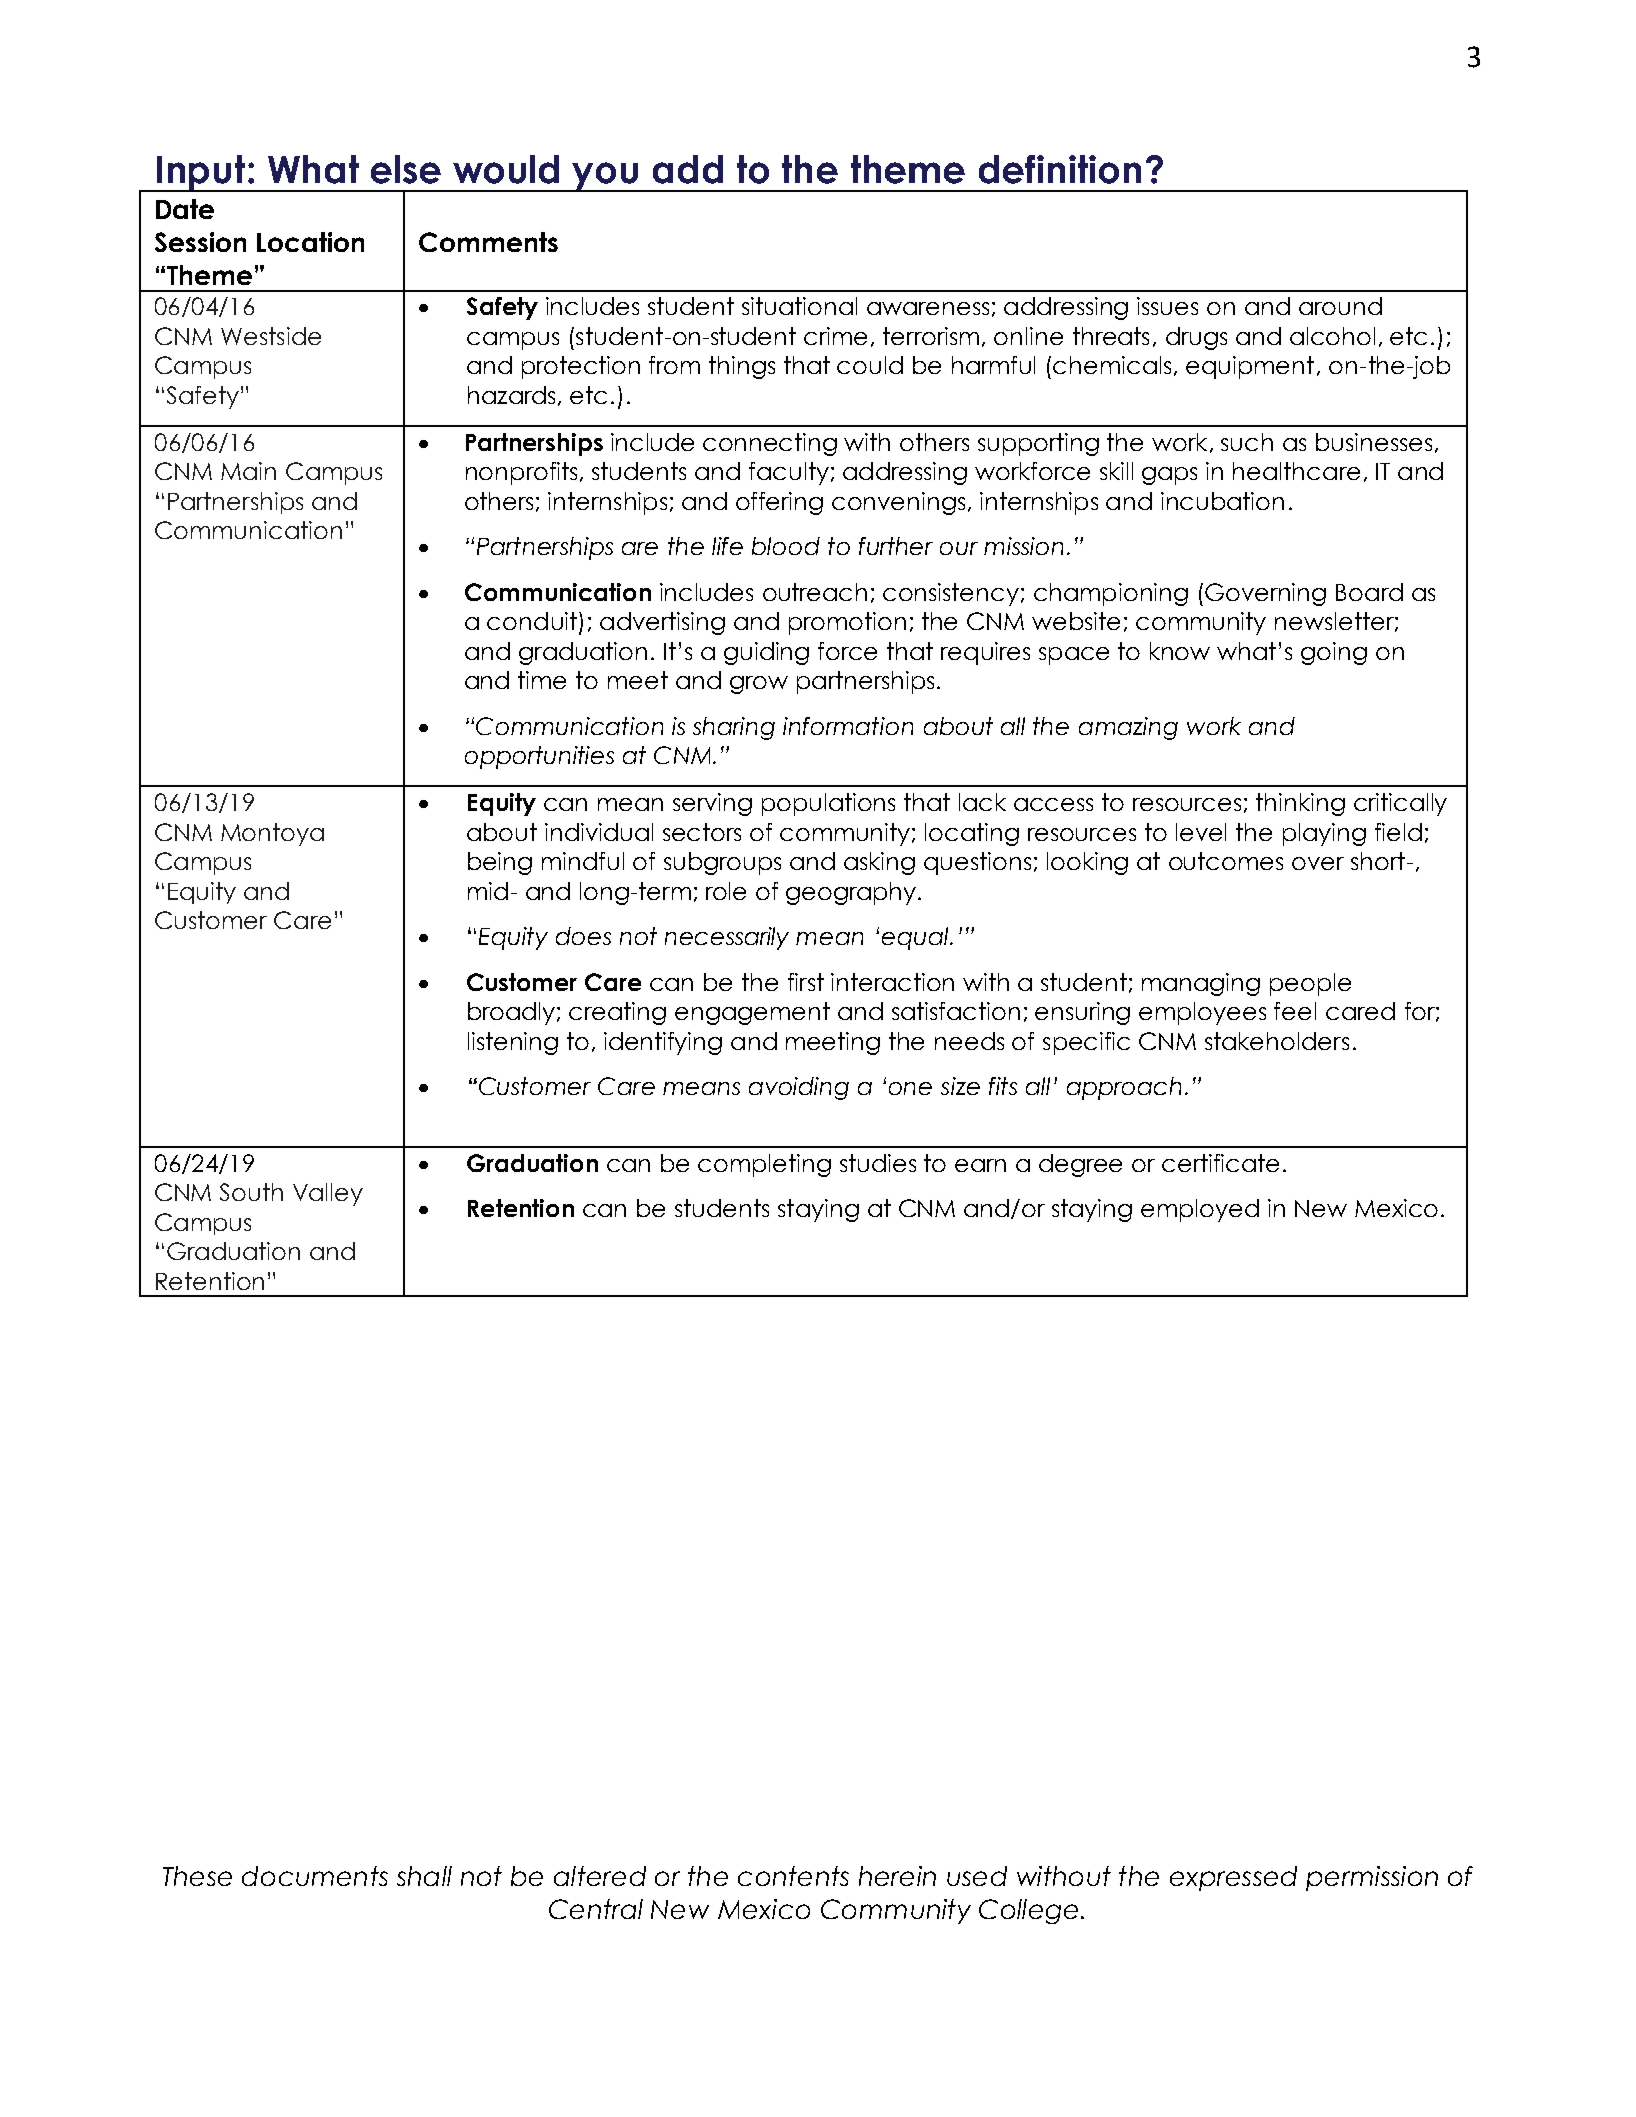 This screenshot has height=2117, width=1636. What do you see at coordinates (513, 1043) in the screenshot?
I see `listening` at bounding box center [513, 1043].
